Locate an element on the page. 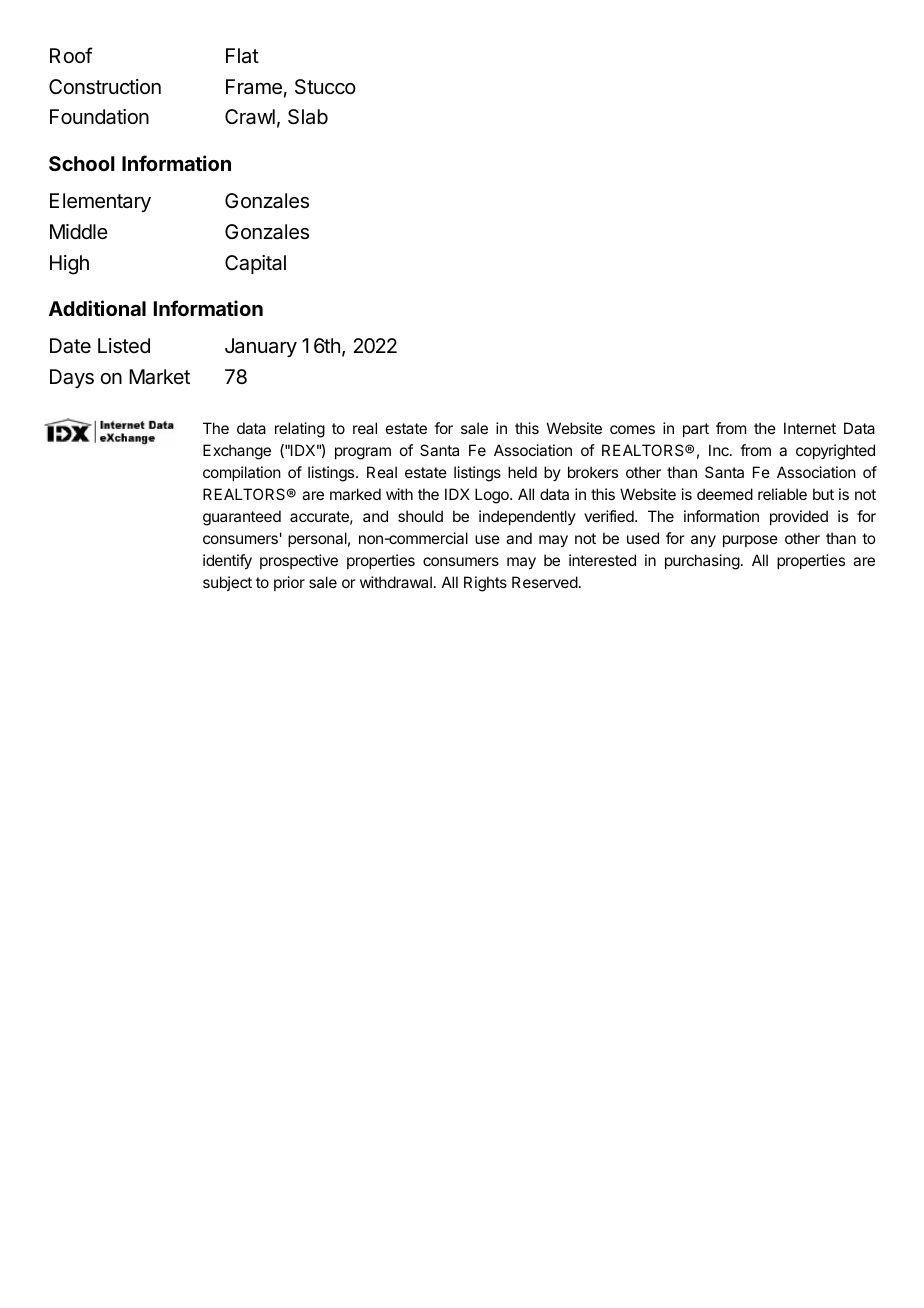 Image resolution: width=924 pixels, height=1308 pixels. Slab is located at coordinates (308, 117).
